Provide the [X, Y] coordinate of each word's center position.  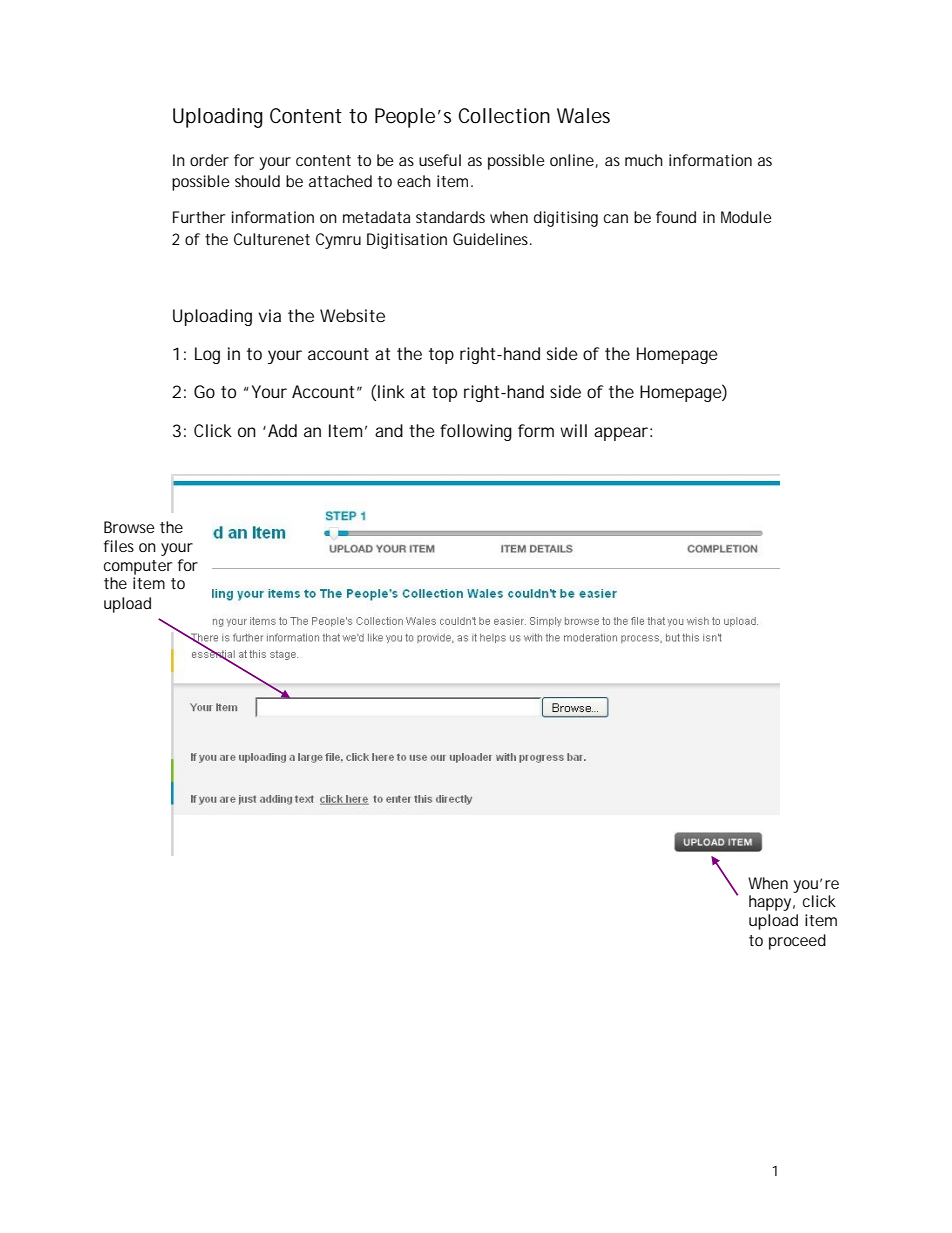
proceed [797, 942]
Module [746, 217]
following [476, 432]
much [644, 160]
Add [282, 430]
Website [352, 315]
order [209, 160]
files [119, 546]
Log [207, 355]
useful [440, 160]
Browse [129, 527]
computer [138, 567]
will [573, 430]
